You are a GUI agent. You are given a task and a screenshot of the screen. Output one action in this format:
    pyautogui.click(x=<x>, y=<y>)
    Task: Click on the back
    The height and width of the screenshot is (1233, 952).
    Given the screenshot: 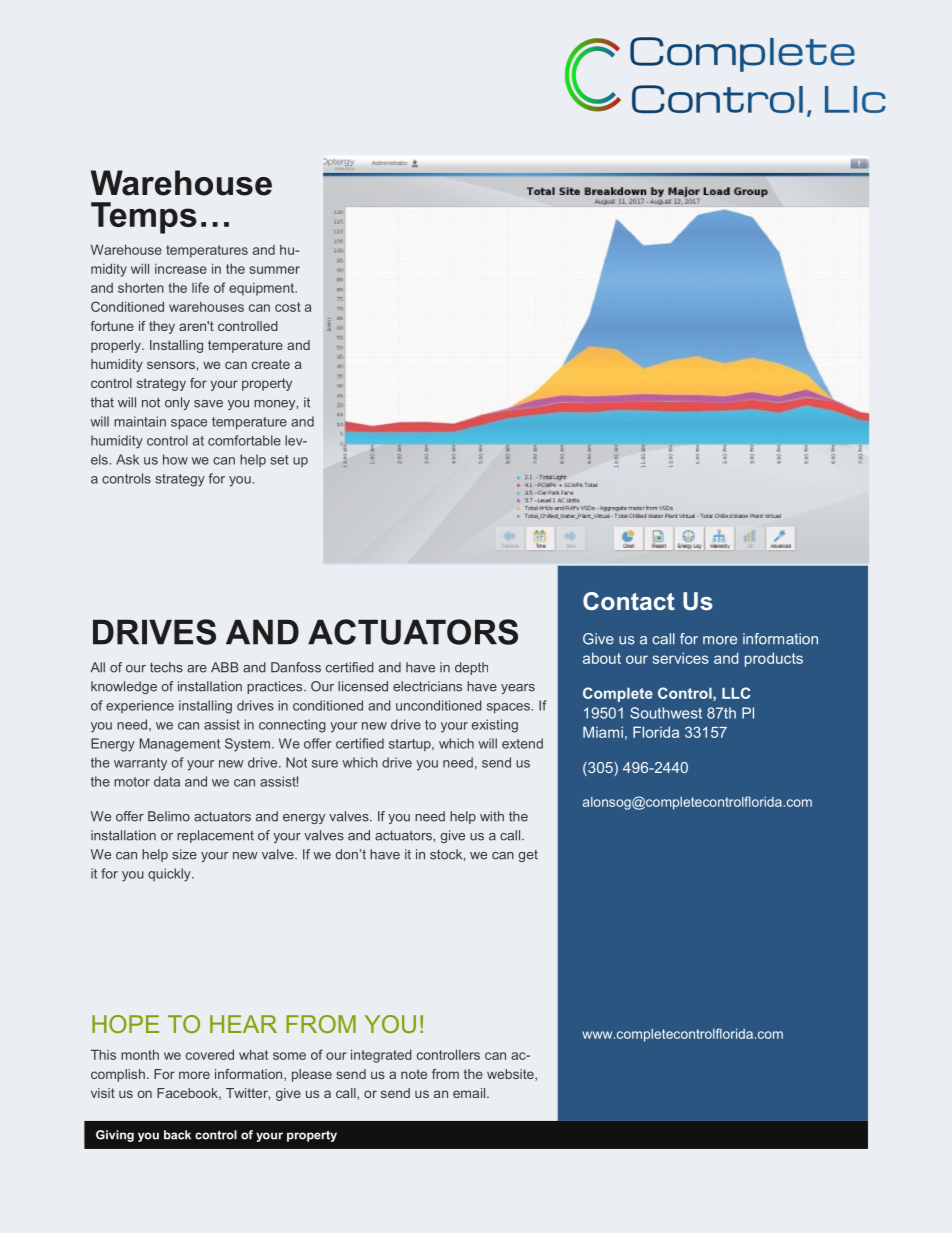 What is the action you would take?
    pyautogui.click(x=177, y=1135)
